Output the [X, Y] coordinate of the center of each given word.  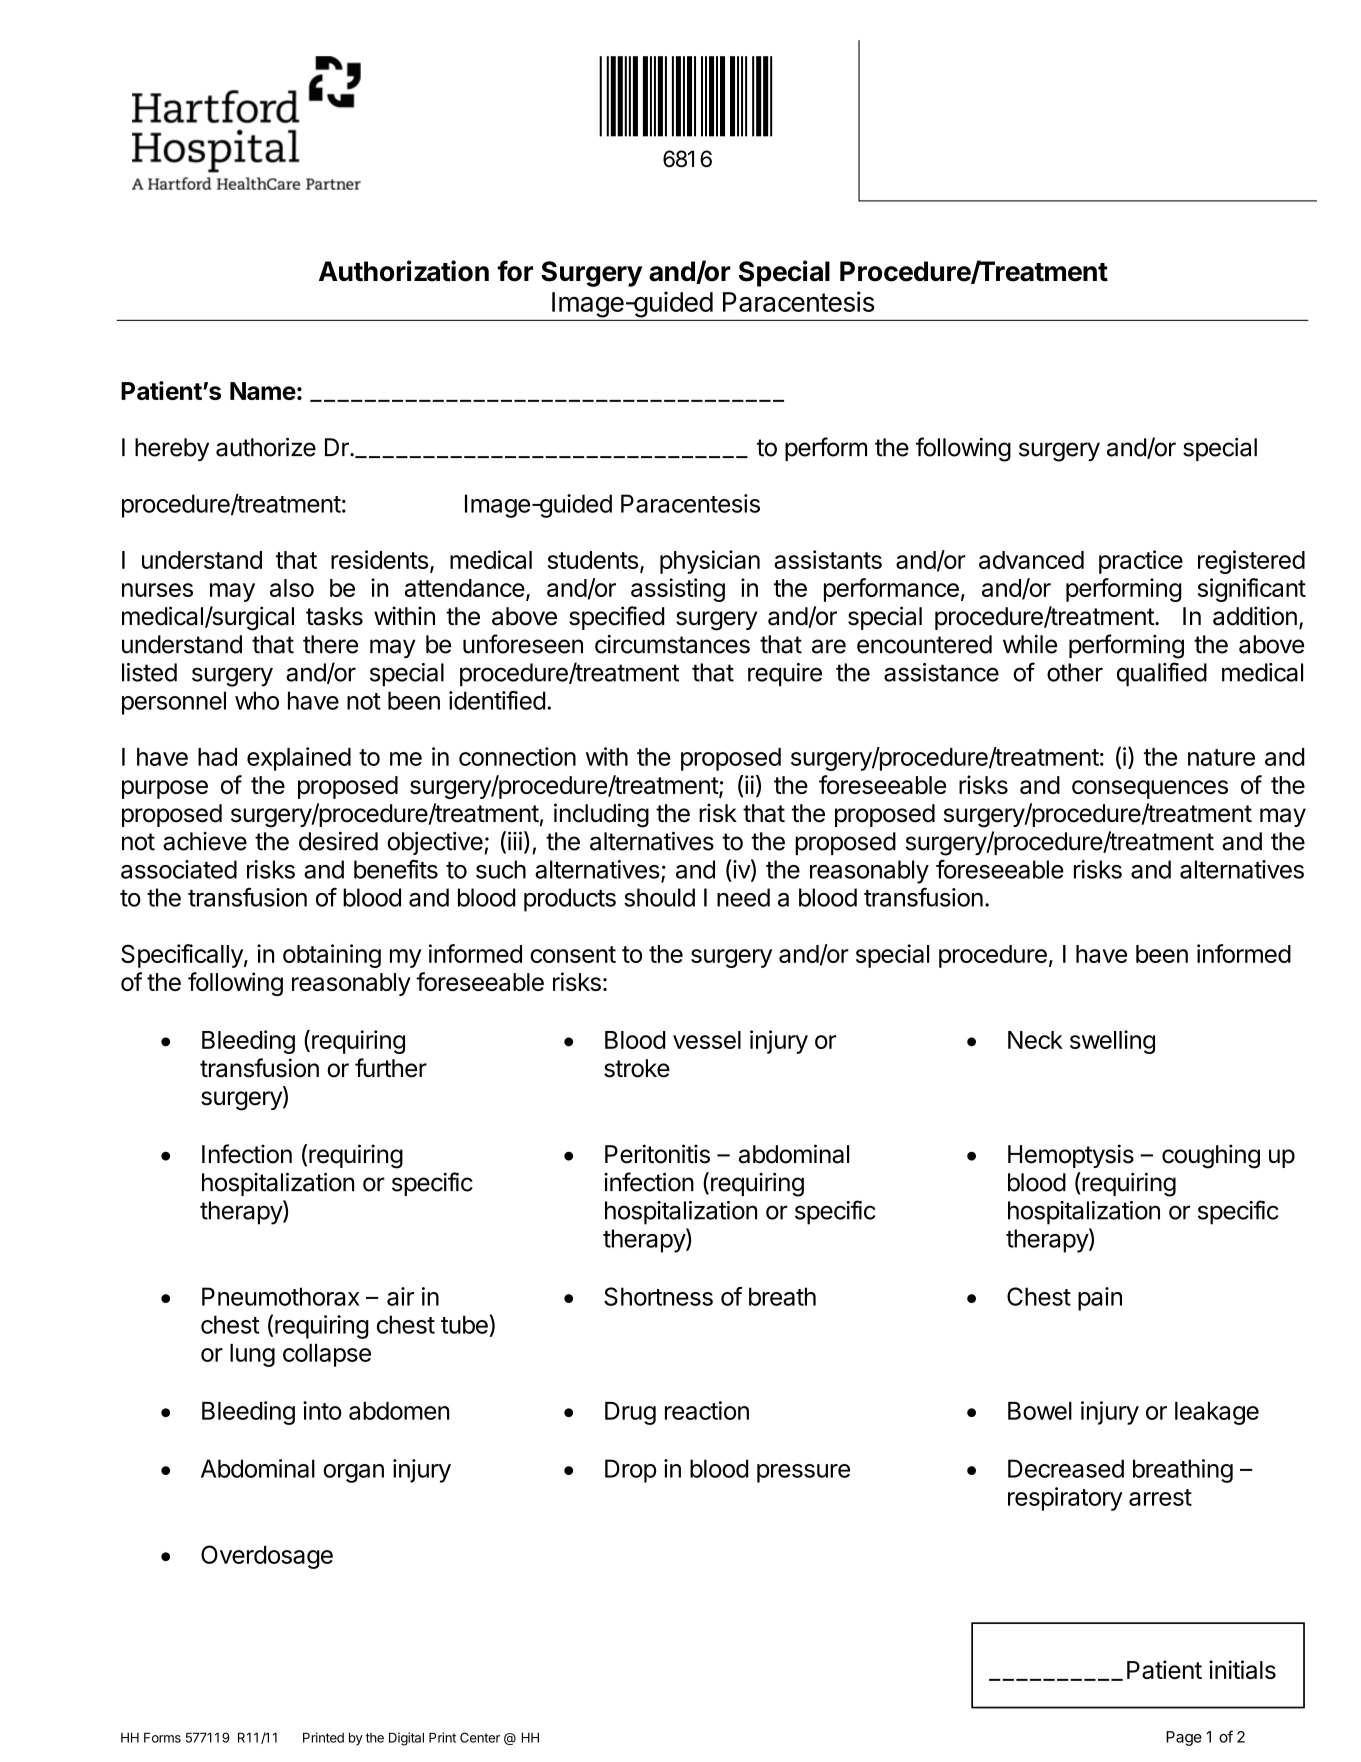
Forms [162, 1737]
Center [480, 1737]
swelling [1112, 1042]
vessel [707, 1040]
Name [263, 391]
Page [1184, 1738]
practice [1141, 562]
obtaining [332, 956]
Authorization [404, 271]
